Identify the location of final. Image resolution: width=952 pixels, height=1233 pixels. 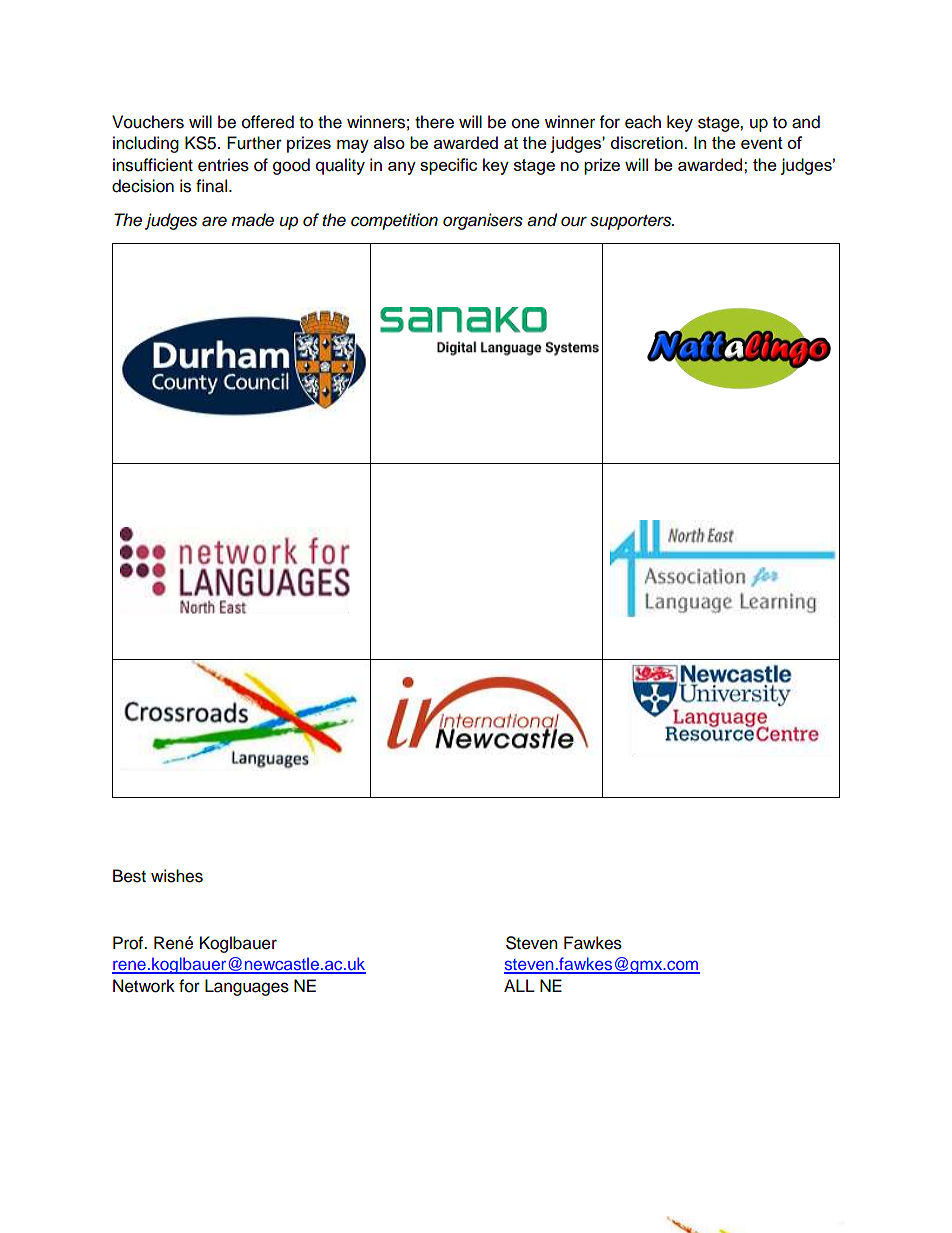
(211, 186).
